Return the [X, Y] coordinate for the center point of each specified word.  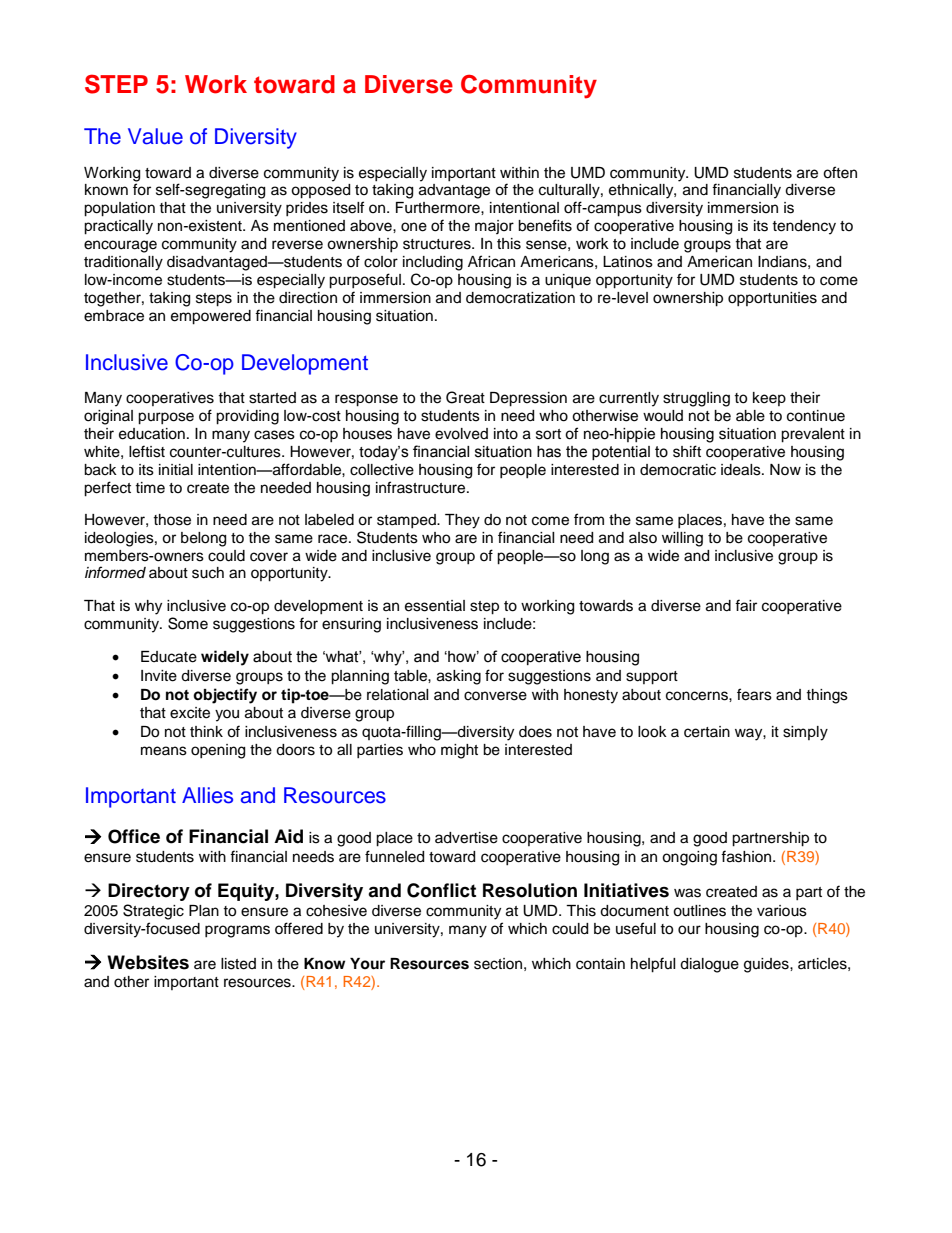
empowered [211, 317]
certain [707, 732]
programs [237, 931]
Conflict [441, 890]
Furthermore [439, 208]
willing [682, 539]
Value [155, 136]
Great [465, 397]
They [462, 521]
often [840, 172]
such [208, 573]
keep [769, 399]
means [164, 751]
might [459, 751]
